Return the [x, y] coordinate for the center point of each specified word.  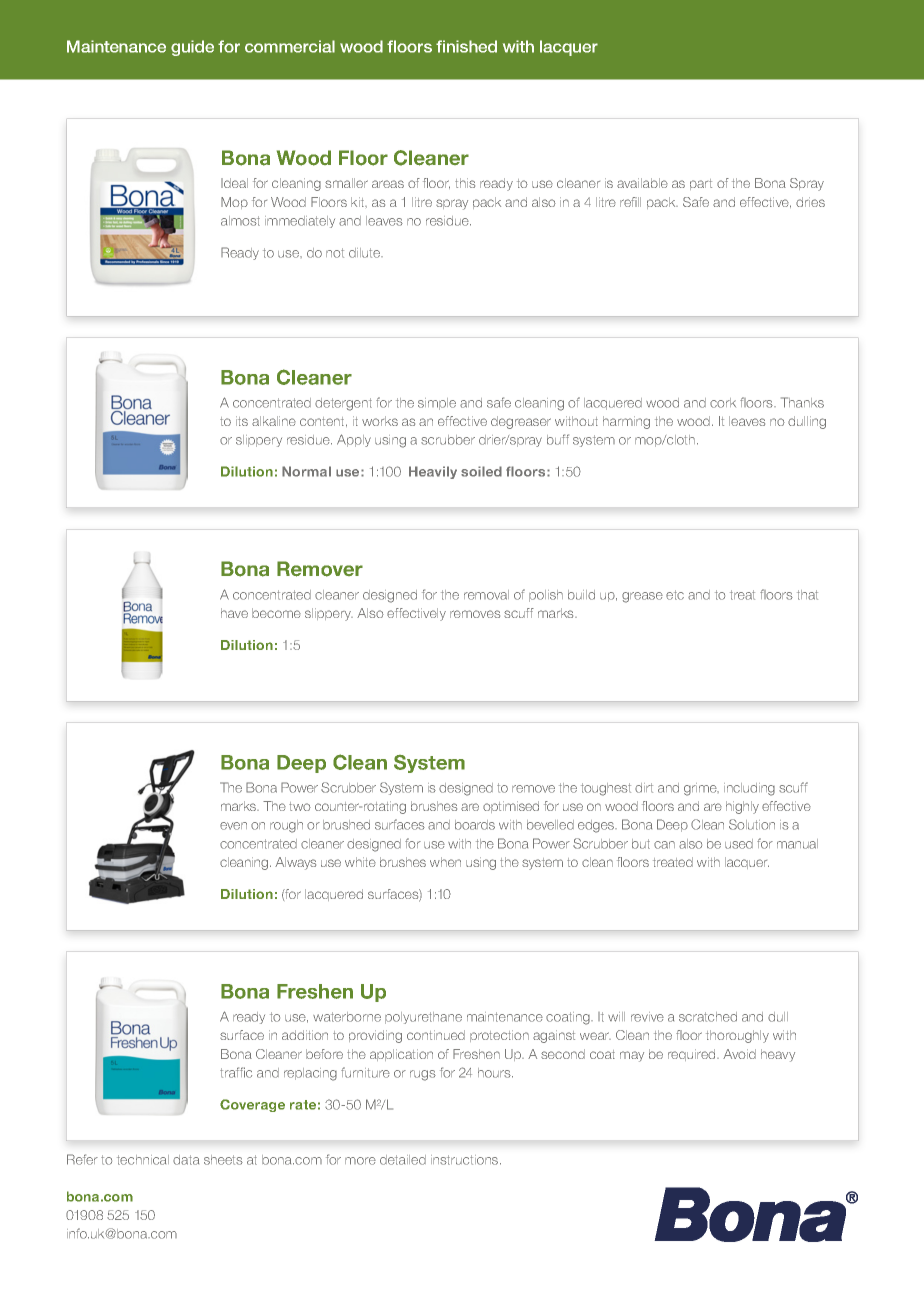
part [701, 184]
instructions [466, 1160]
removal [486, 595]
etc [675, 595]
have [234, 613]
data [186, 1160]
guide [192, 48]
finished [466, 46]
